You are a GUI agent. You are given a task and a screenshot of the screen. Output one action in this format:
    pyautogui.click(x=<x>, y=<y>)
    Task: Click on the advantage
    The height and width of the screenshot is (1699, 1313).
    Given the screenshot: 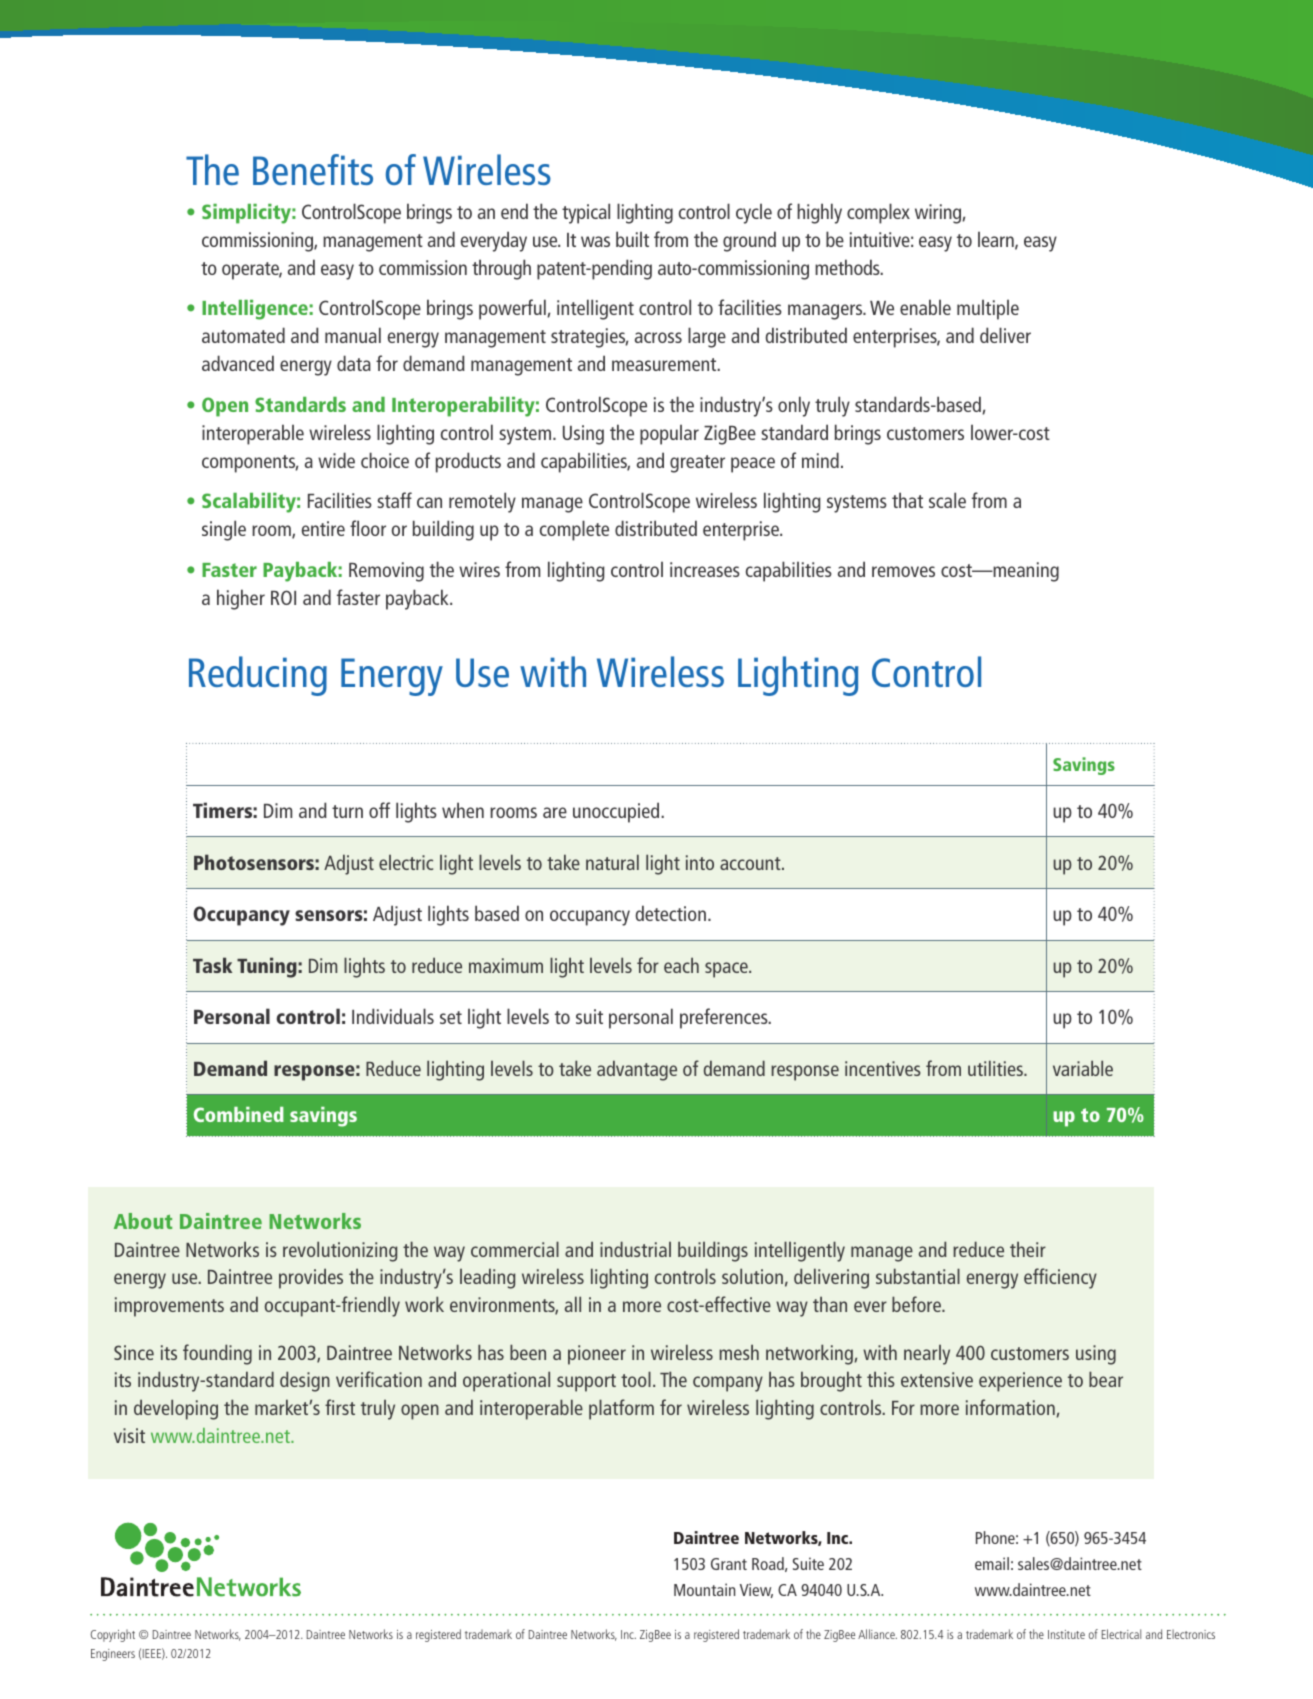 What is the action you would take?
    pyautogui.click(x=637, y=1070)
